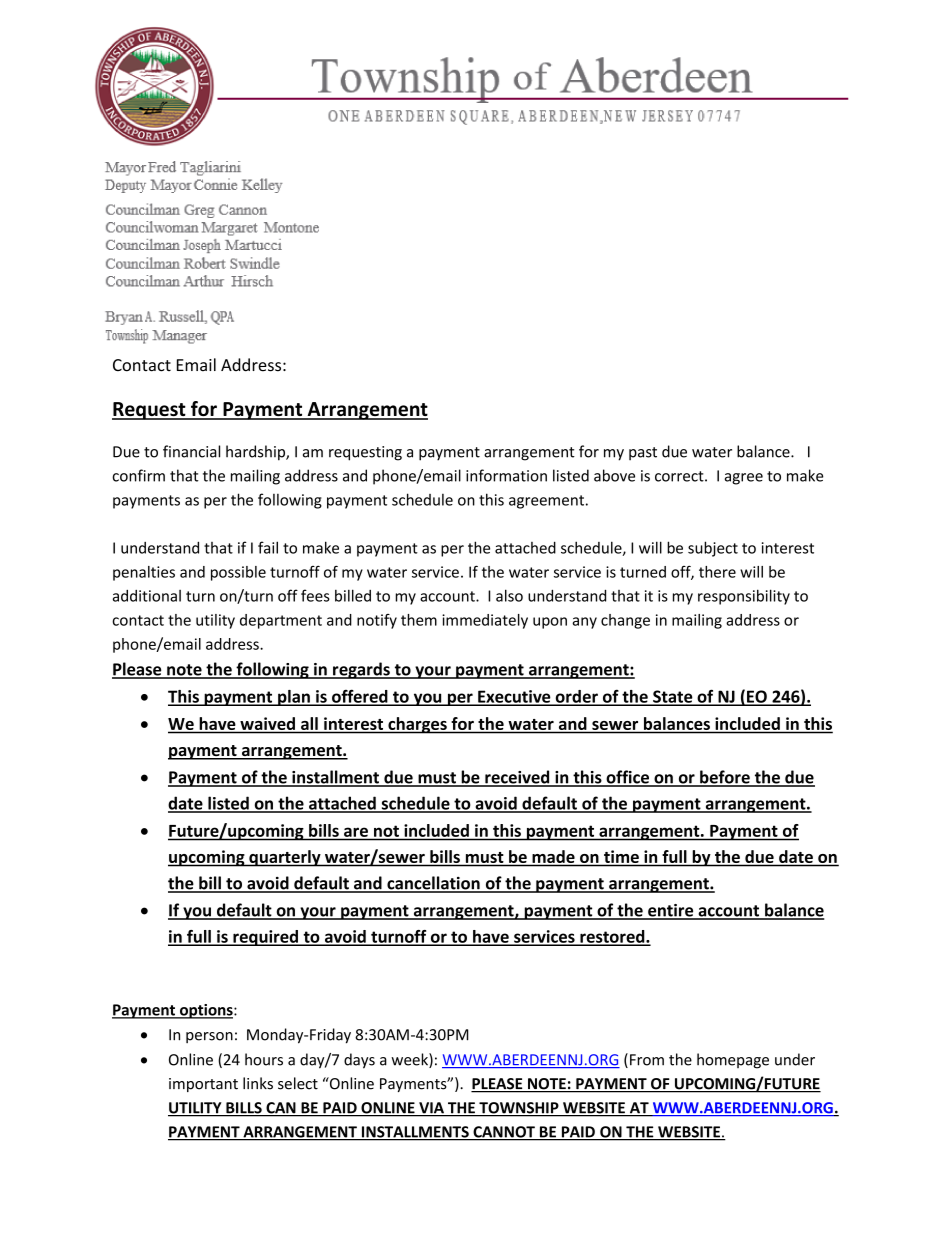  I want to click on past, so click(643, 454).
